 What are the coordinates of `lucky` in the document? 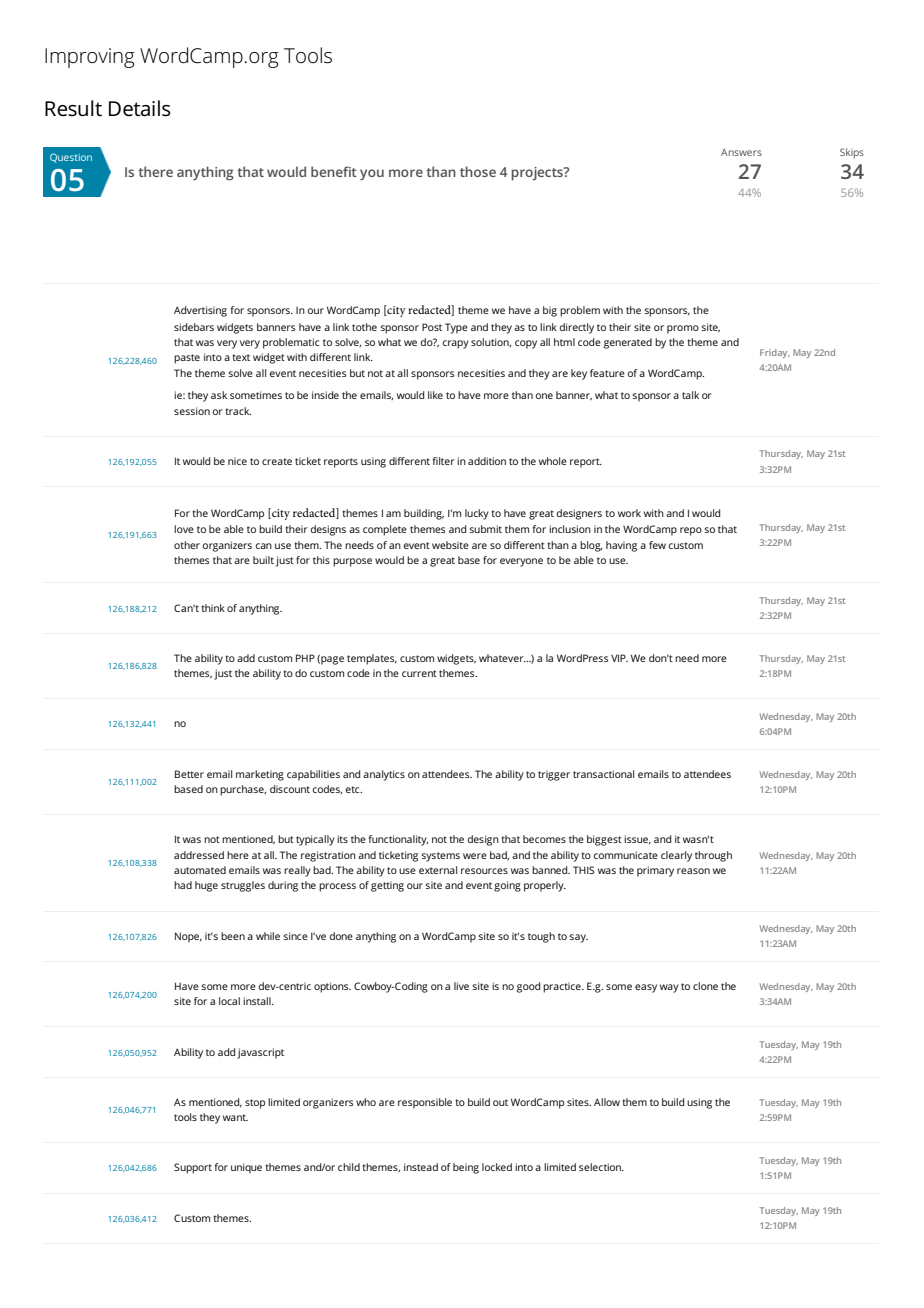 It's located at (477, 514).
